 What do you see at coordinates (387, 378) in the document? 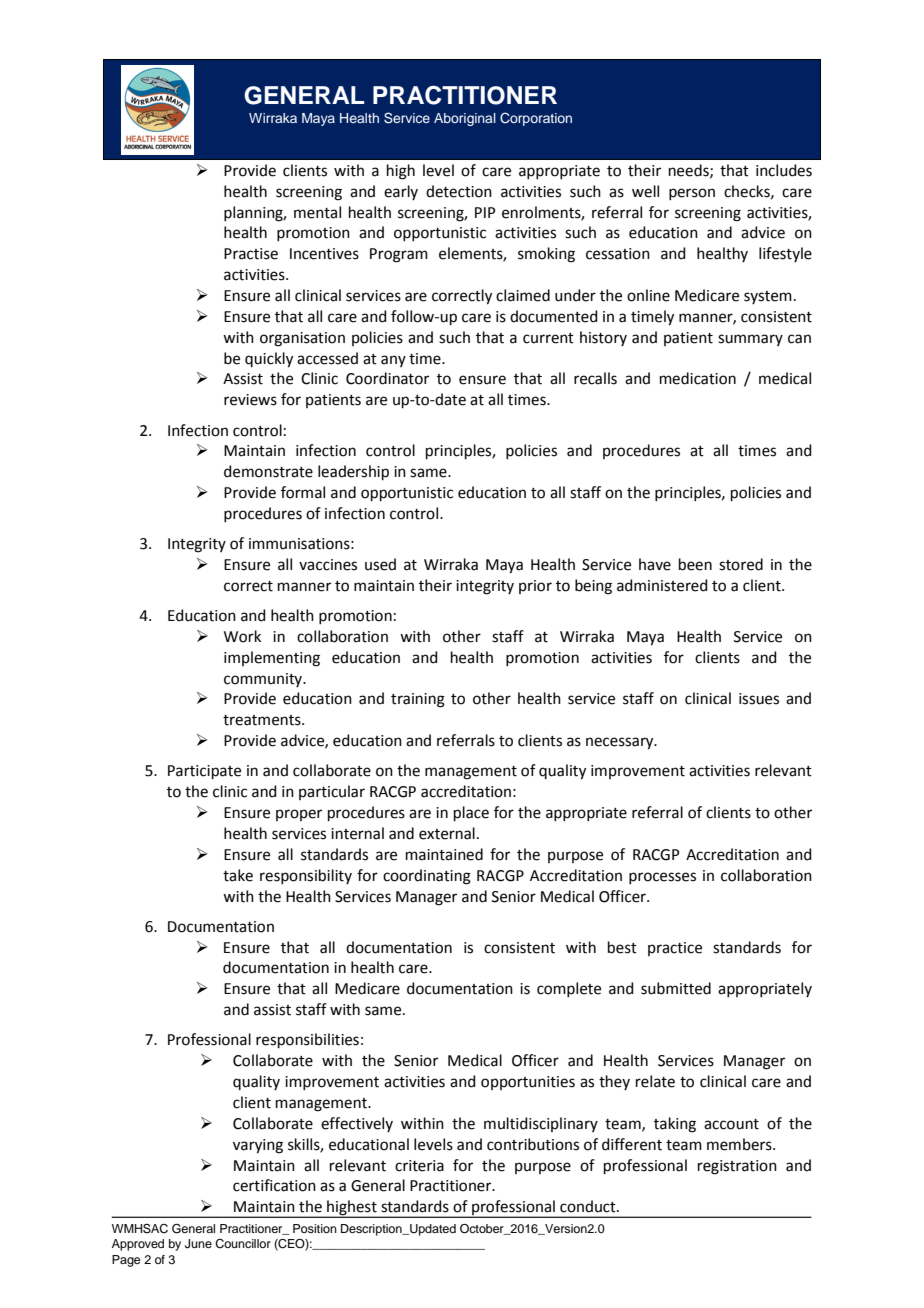
I see `Coordinator` at bounding box center [387, 378].
